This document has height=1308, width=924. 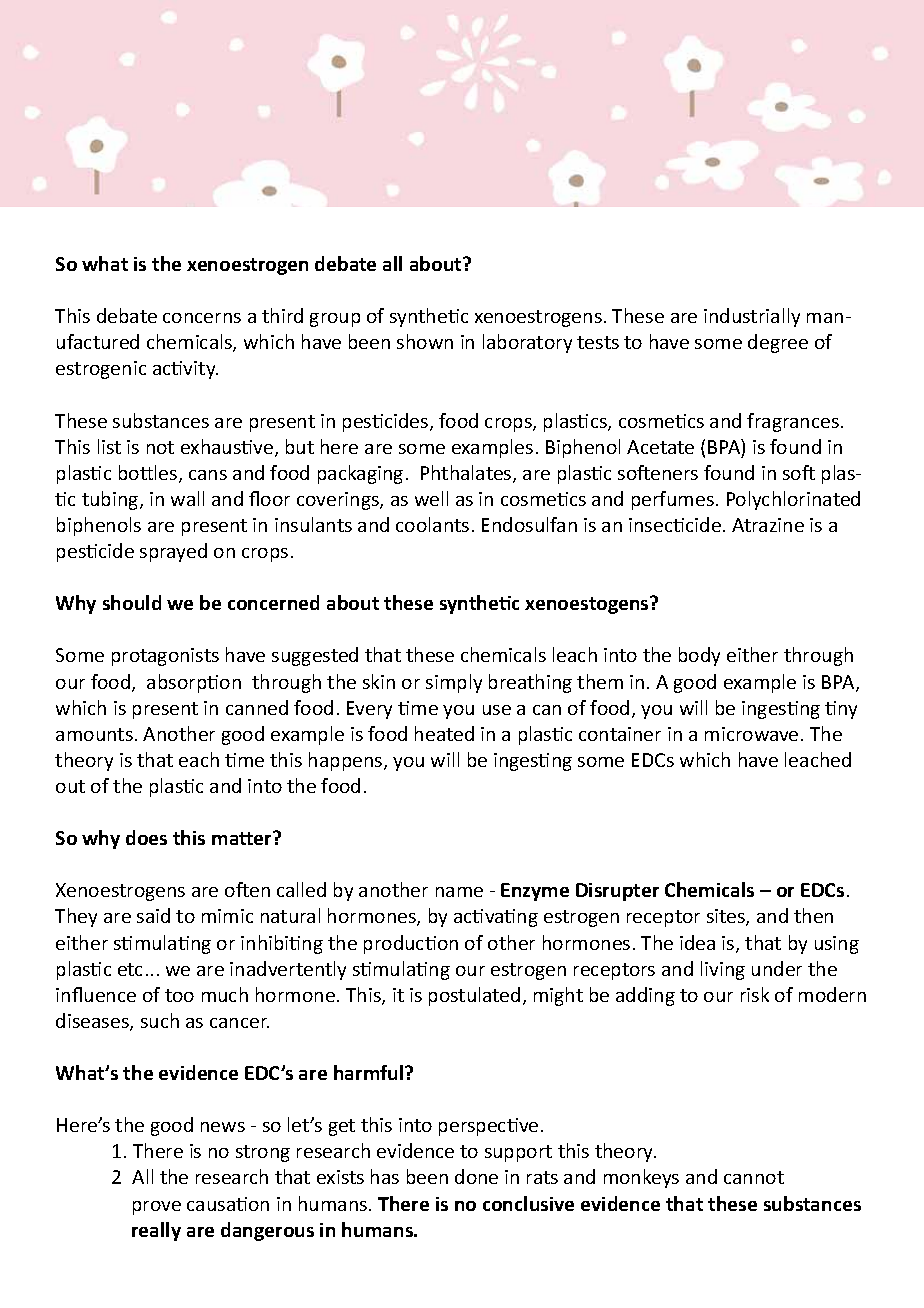 I want to click on really, so click(x=156, y=1231).
